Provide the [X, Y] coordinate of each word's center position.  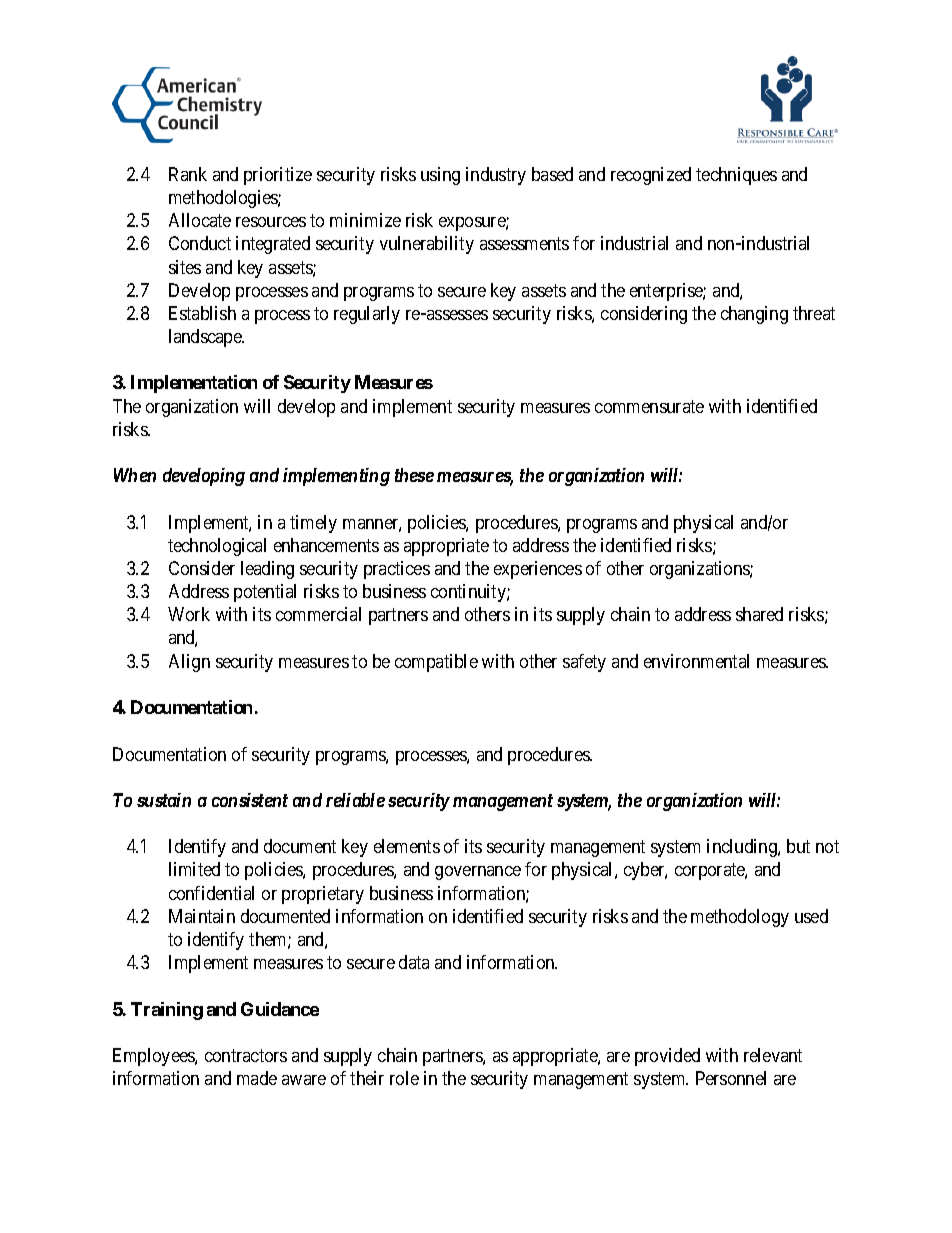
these [414, 475]
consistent [250, 800]
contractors [246, 1055]
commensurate [649, 406]
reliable [355, 800]
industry [496, 176]
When [135, 475]
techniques [736, 176]
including [743, 848]
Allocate [200, 220]
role [404, 1078]
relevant [773, 1055]
